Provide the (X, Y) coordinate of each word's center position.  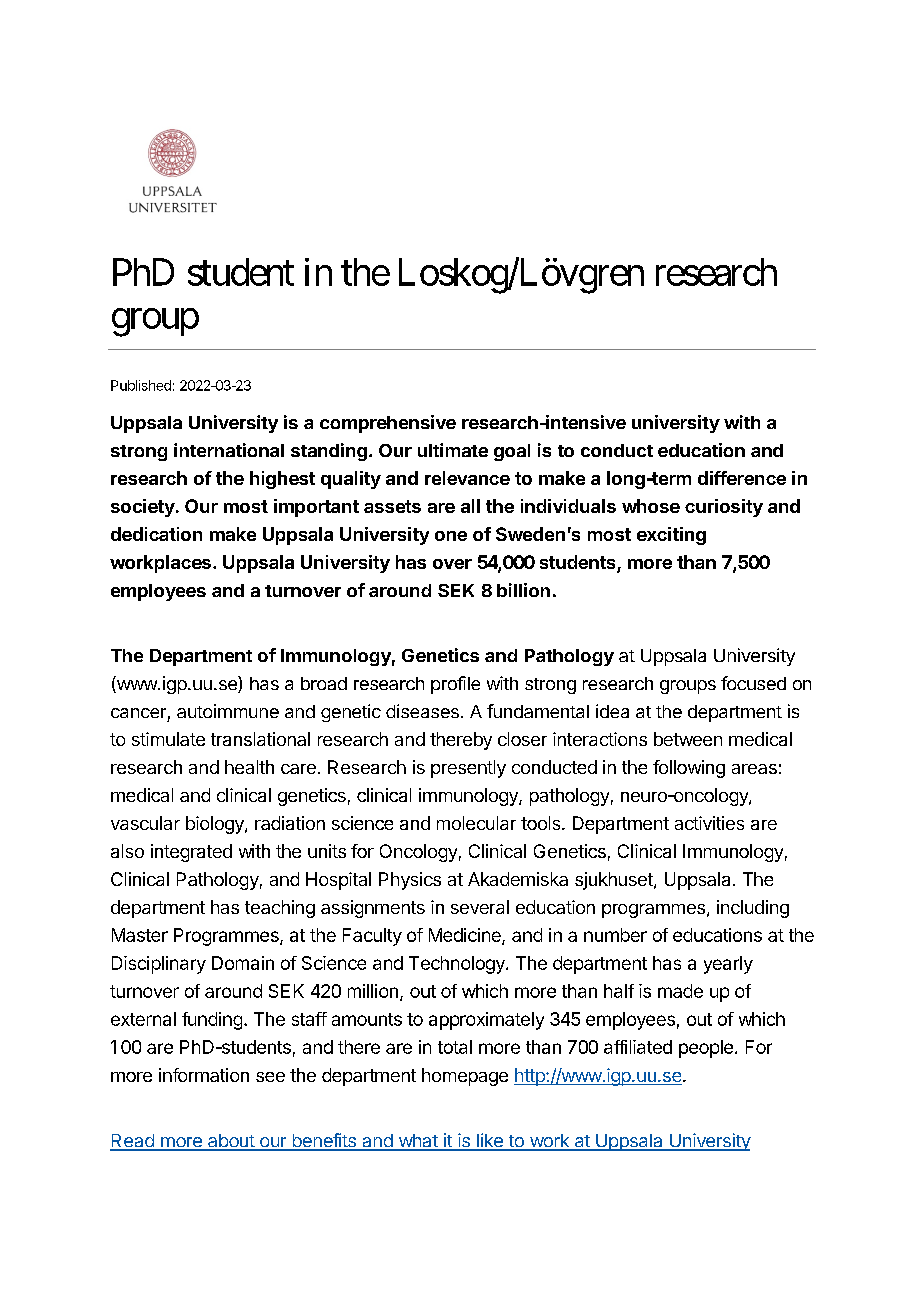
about (231, 1142)
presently (468, 769)
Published (141, 385)
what (417, 1142)
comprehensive (388, 424)
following (689, 769)
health (249, 767)
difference (742, 478)
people (706, 1049)
